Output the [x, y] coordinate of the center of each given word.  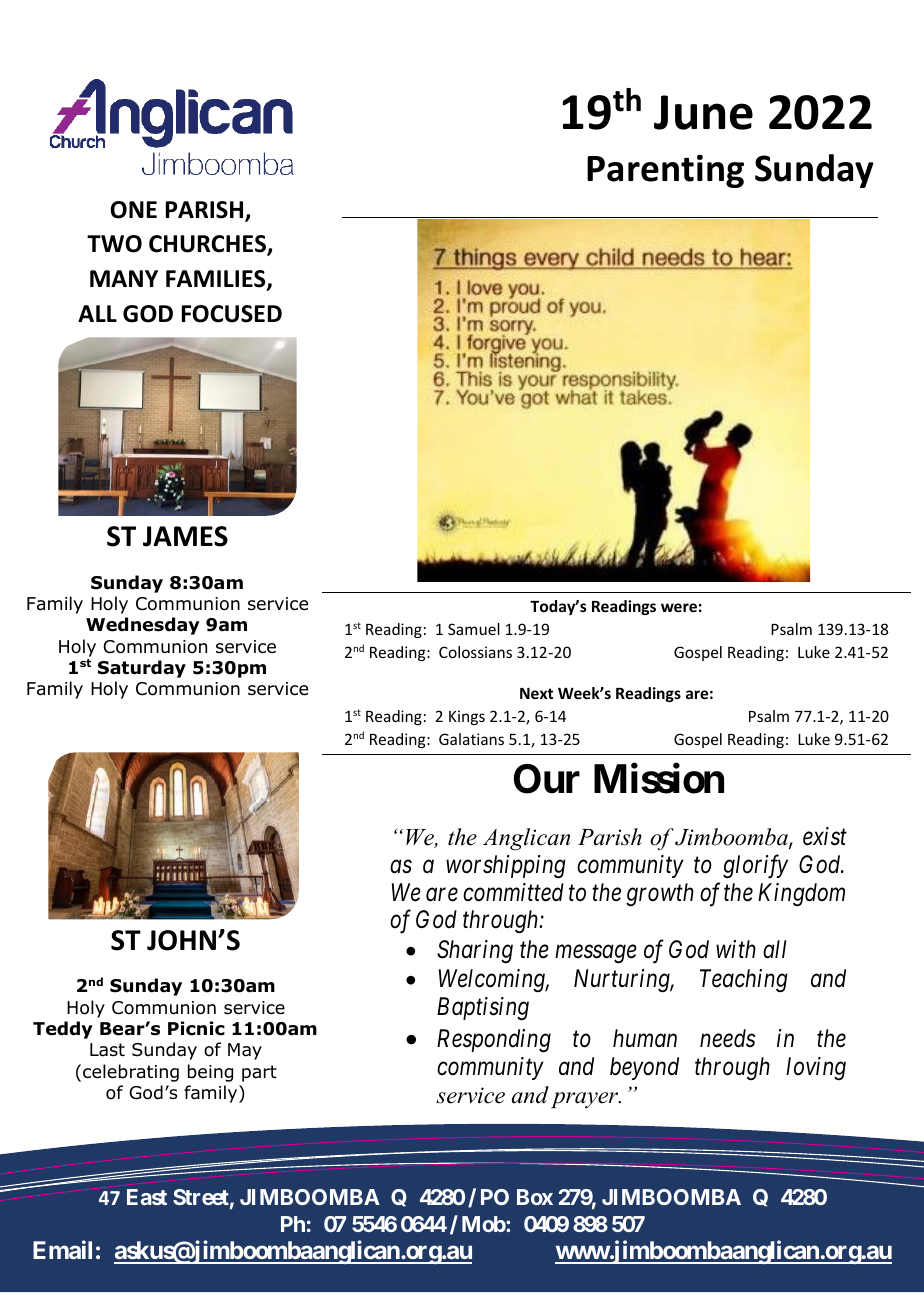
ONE [133, 210]
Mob [484, 1224]
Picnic [196, 1028]
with [736, 949]
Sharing [475, 952]
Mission [659, 779]
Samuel [474, 629]
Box [535, 1197]
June [703, 112]
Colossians [475, 652]
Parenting [665, 171]
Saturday [142, 669]
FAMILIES [217, 280]
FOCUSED [232, 314]
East [147, 1197]
